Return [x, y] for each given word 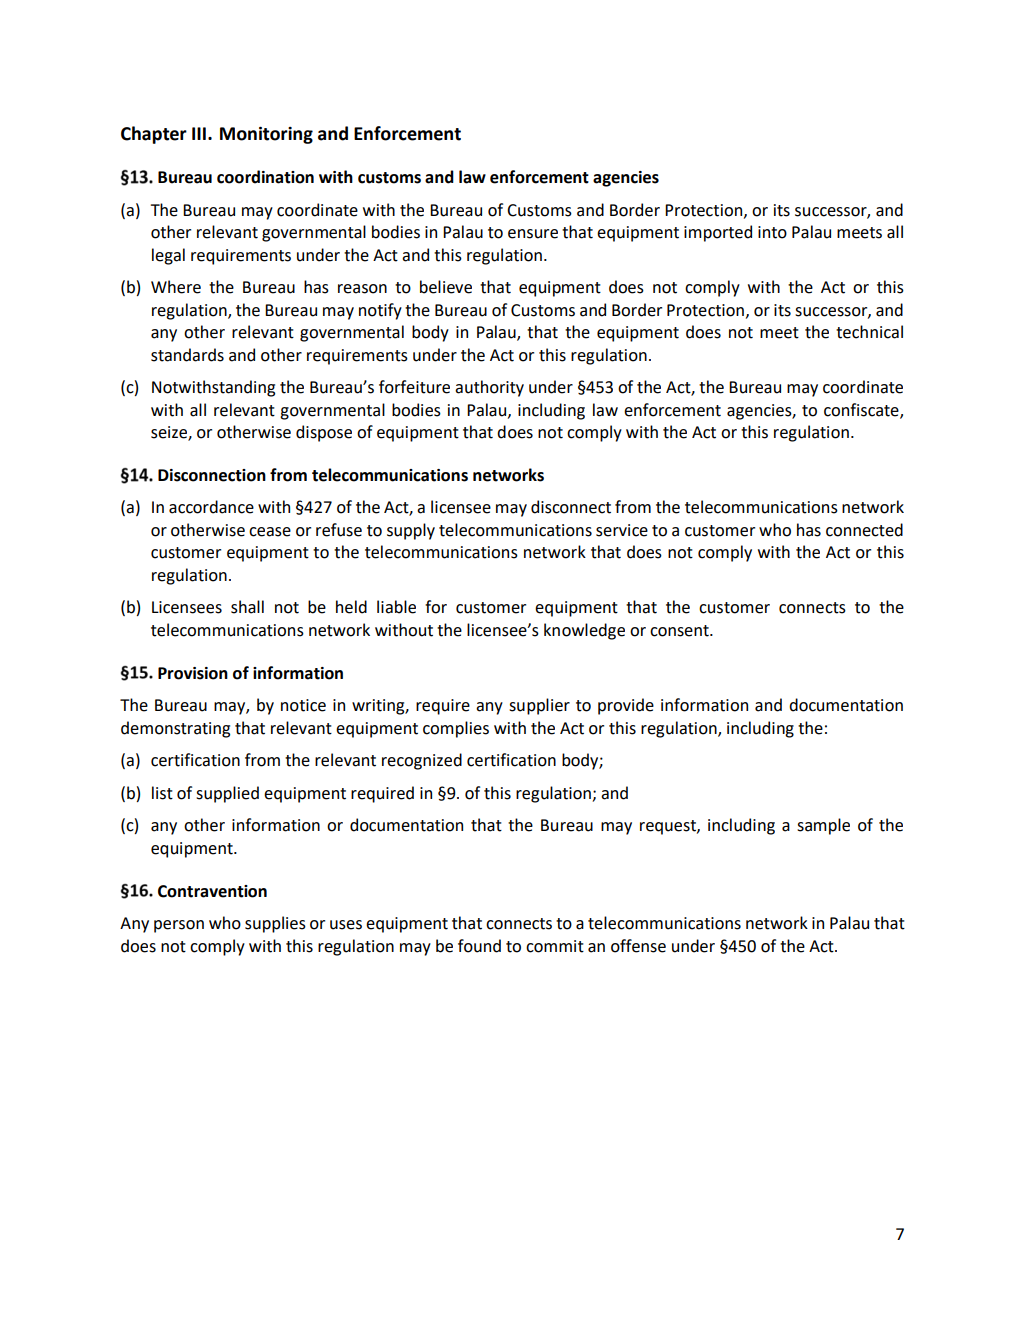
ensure [533, 234]
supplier [539, 706]
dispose [324, 433]
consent [680, 631]
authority [489, 388]
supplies [275, 924]
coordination [265, 177]
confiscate [862, 411]
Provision [193, 673]
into [772, 232]
